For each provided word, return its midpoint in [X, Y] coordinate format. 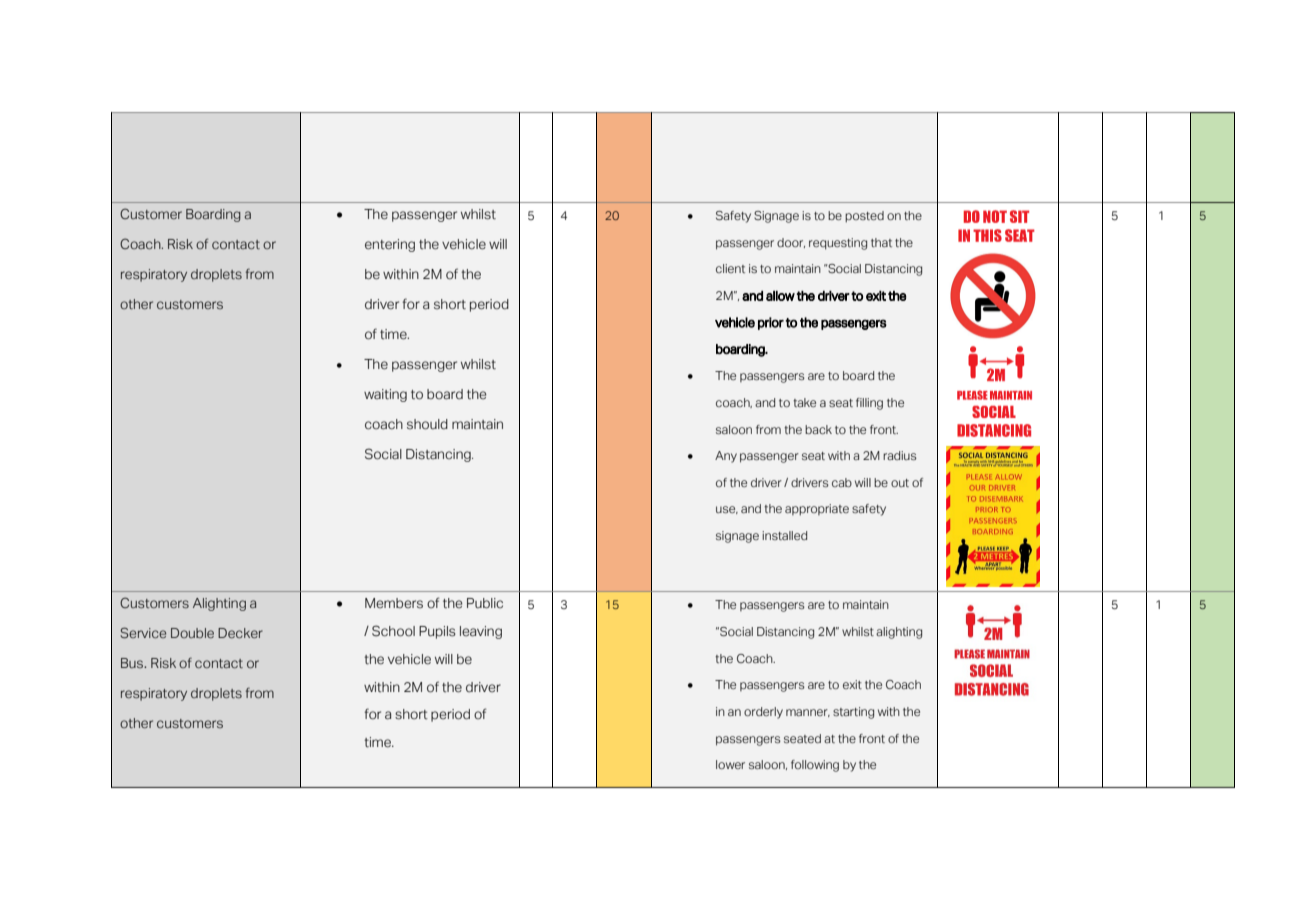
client [730, 268]
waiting [385, 395]
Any [726, 457]
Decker [240, 633]
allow [780, 296]
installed [784, 535]
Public [485, 603]
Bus [133, 663]
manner [808, 713]
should [427, 424]
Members [394, 603]
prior [771, 323]
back [818, 429]
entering [390, 245]
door [791, 243]
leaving [481, 632]
